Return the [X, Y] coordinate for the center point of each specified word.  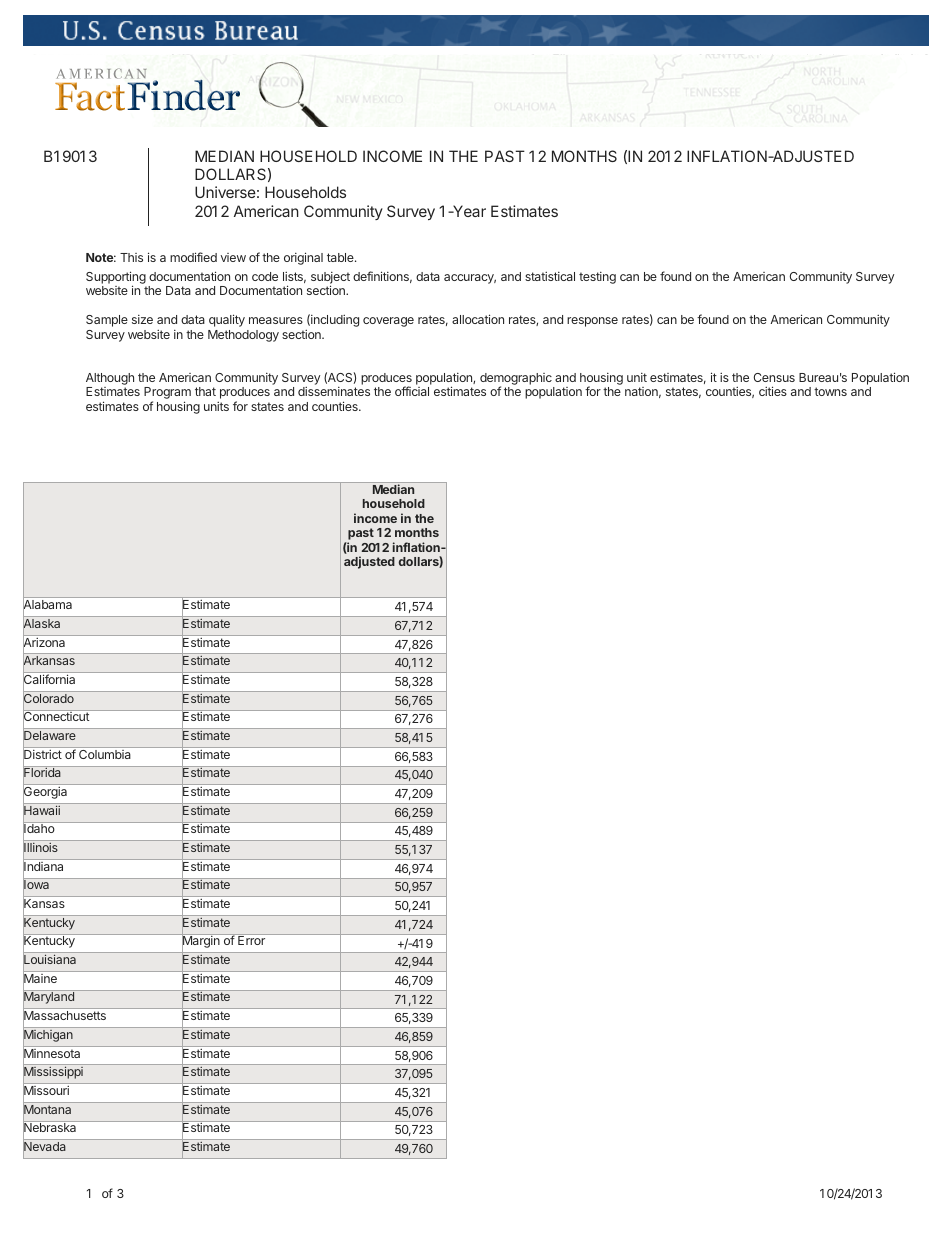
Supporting [116, 278]
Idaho [40, 829]
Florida [43, 773]
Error [251, 940]
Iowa [37, 885]
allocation [478, 319]
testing [597, 278]
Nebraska [51, 1128]
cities [773, 391]
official [412, 391]
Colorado [49, 698]
